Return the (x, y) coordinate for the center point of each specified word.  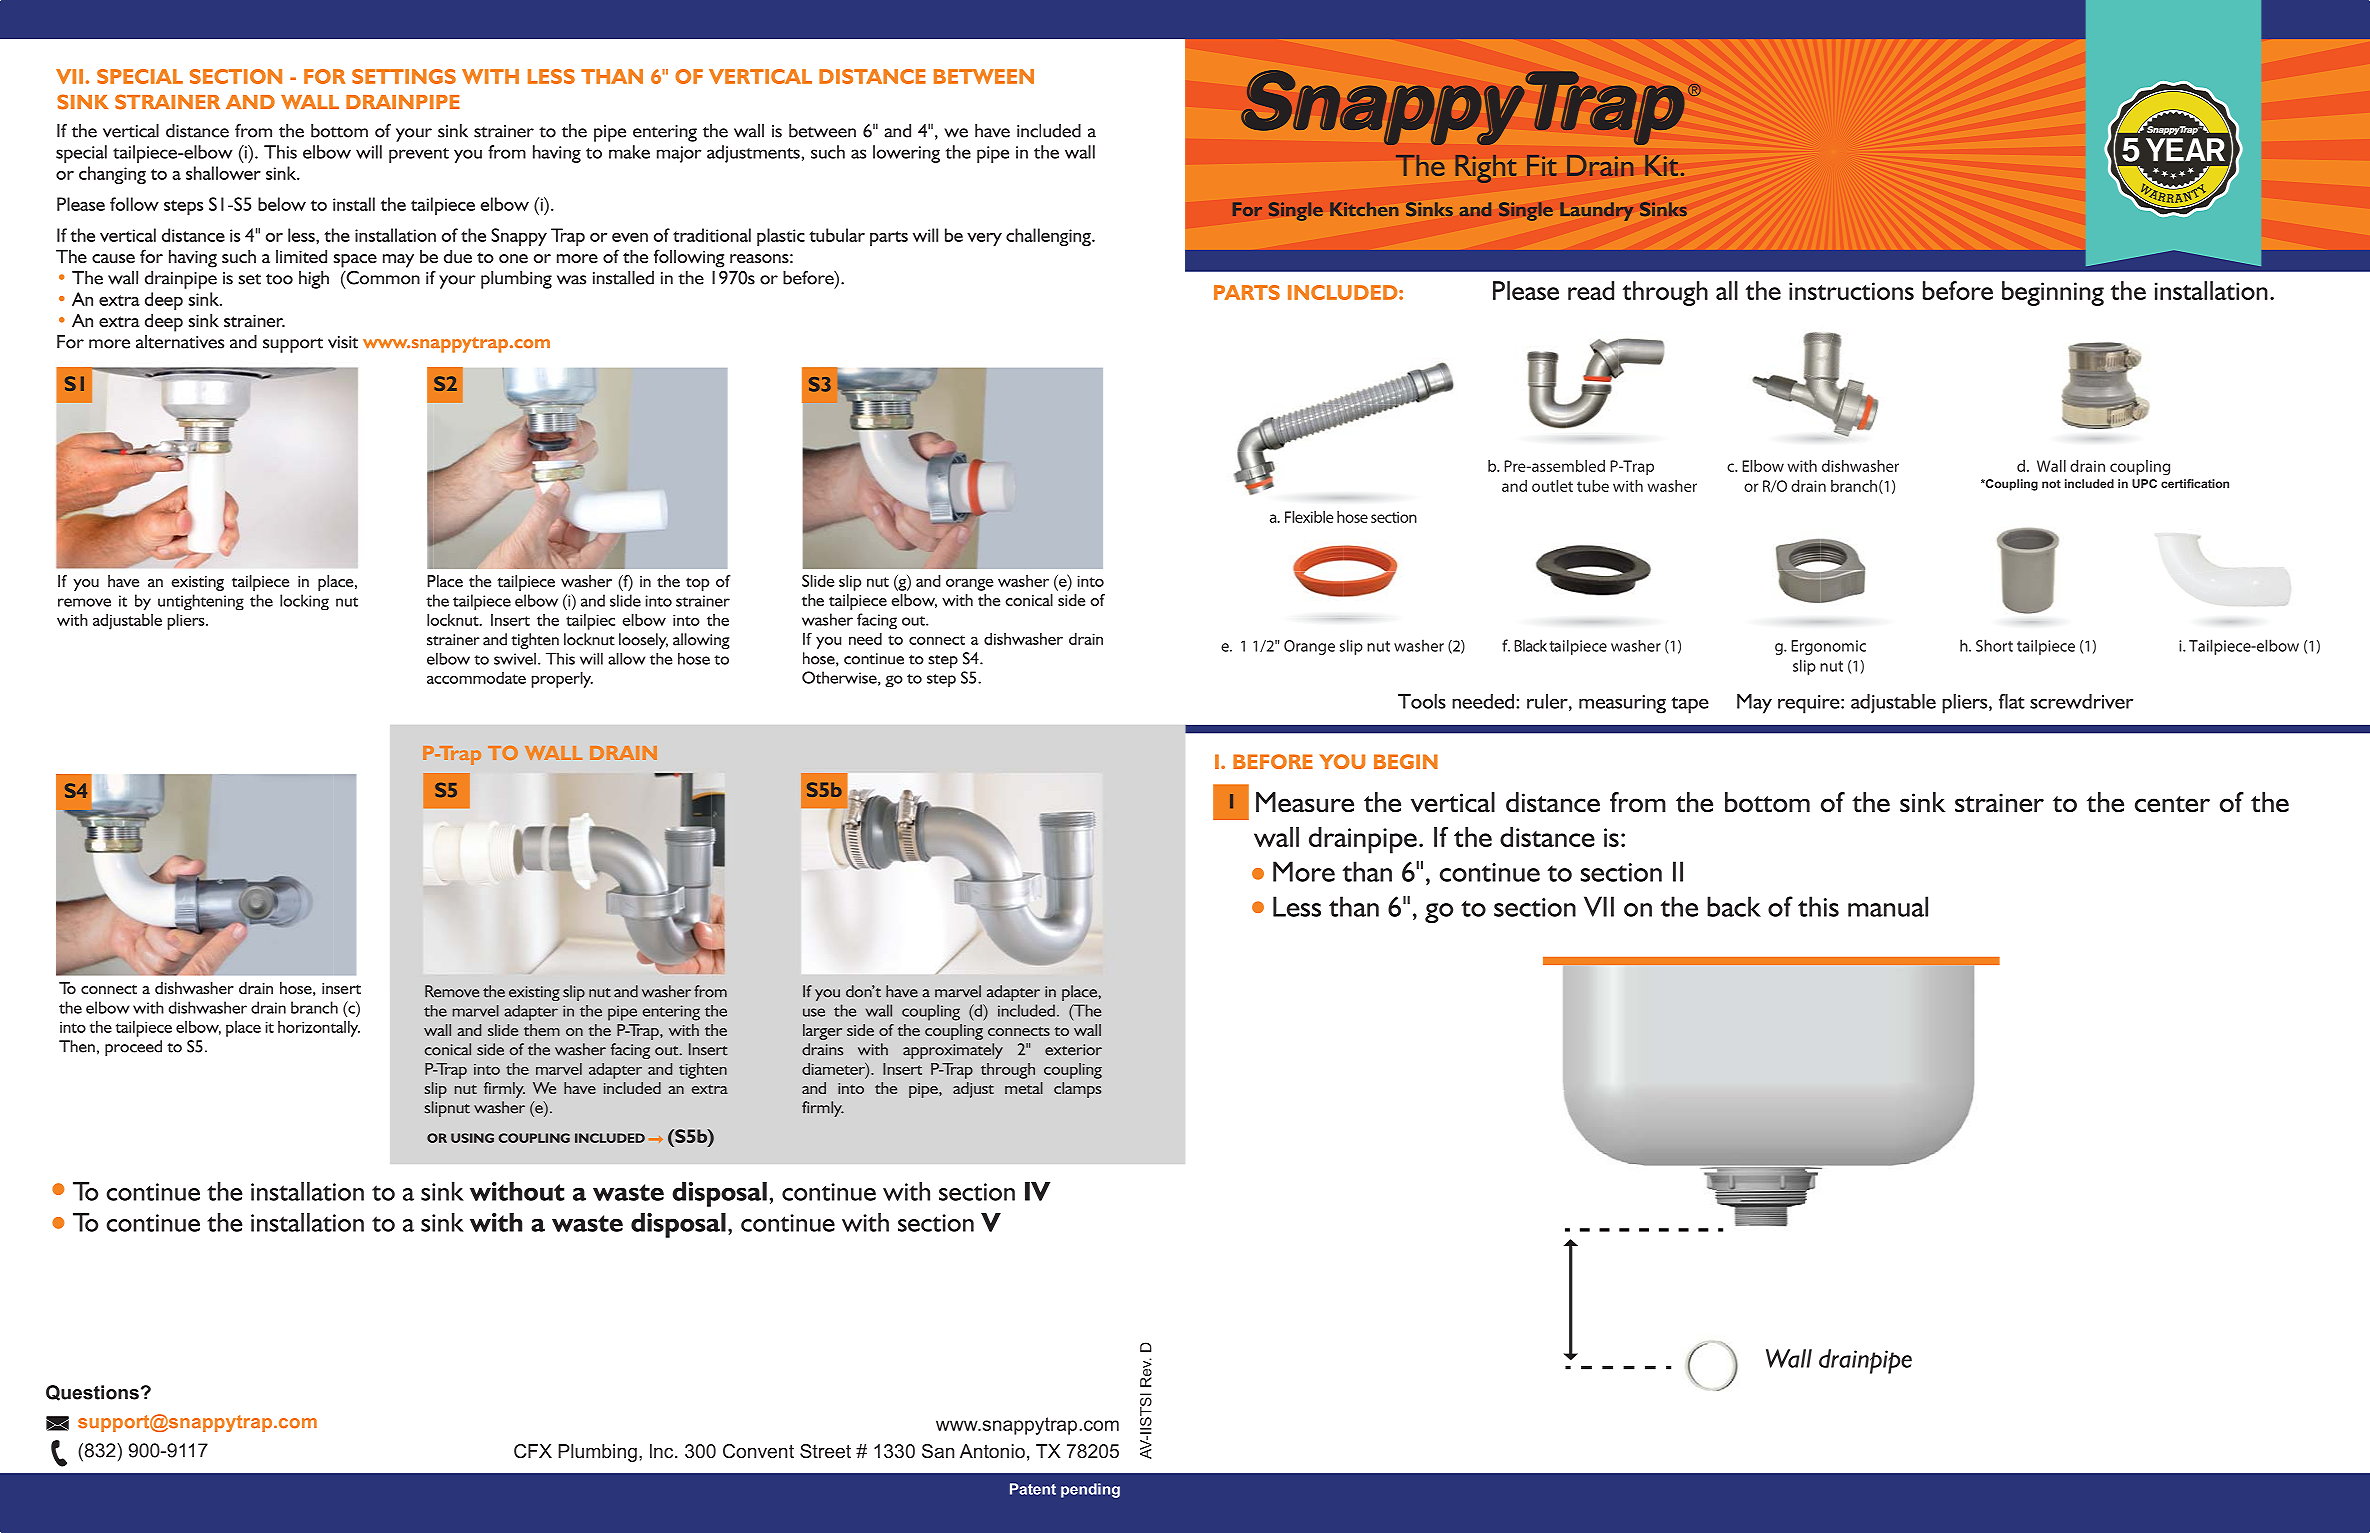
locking (304, 602)
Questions (92, 1393)
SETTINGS (404, 76)
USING (472, 1138)
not (2051, 484)
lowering (906, 154)
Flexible (1309, 517)
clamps (1077, 1090)
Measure (1305, 802)
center (2172, 804)
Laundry (1596, 211)
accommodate (476, 678)
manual (1888, 906)
